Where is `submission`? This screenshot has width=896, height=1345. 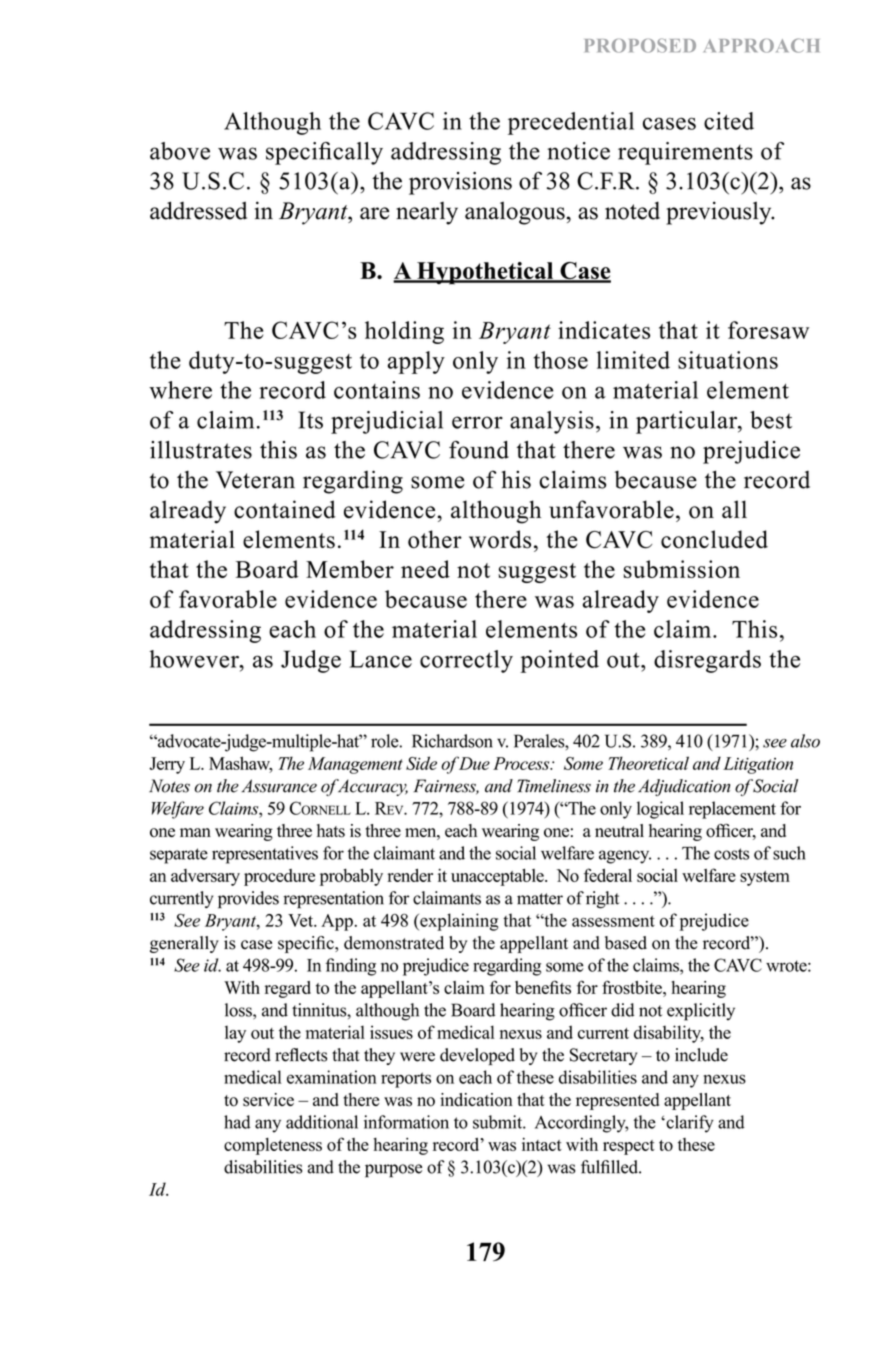
submission is located at coordinates (681, 569).
